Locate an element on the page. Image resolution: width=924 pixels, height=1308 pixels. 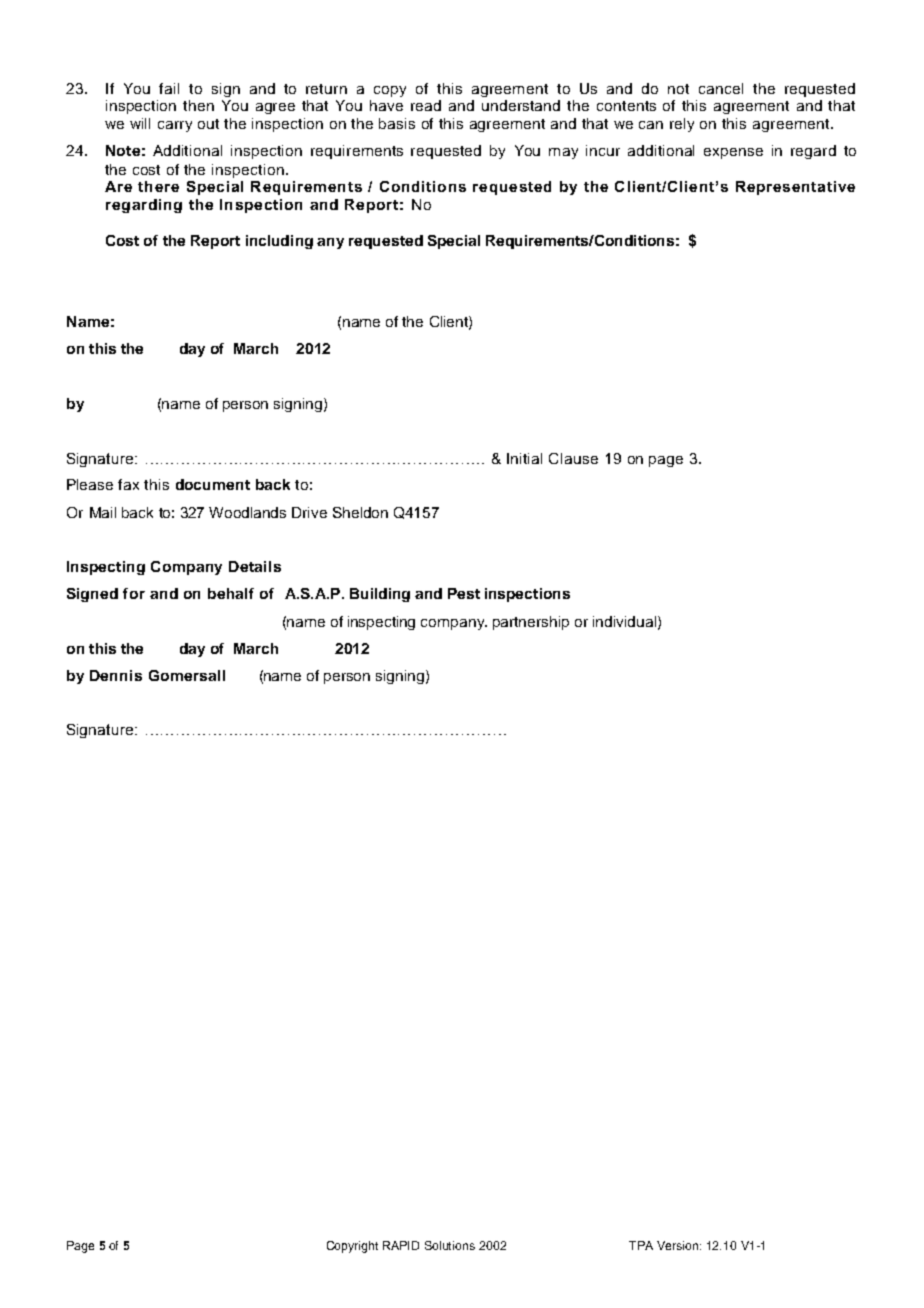
Solutions is located at coordinates (450, 1245).
